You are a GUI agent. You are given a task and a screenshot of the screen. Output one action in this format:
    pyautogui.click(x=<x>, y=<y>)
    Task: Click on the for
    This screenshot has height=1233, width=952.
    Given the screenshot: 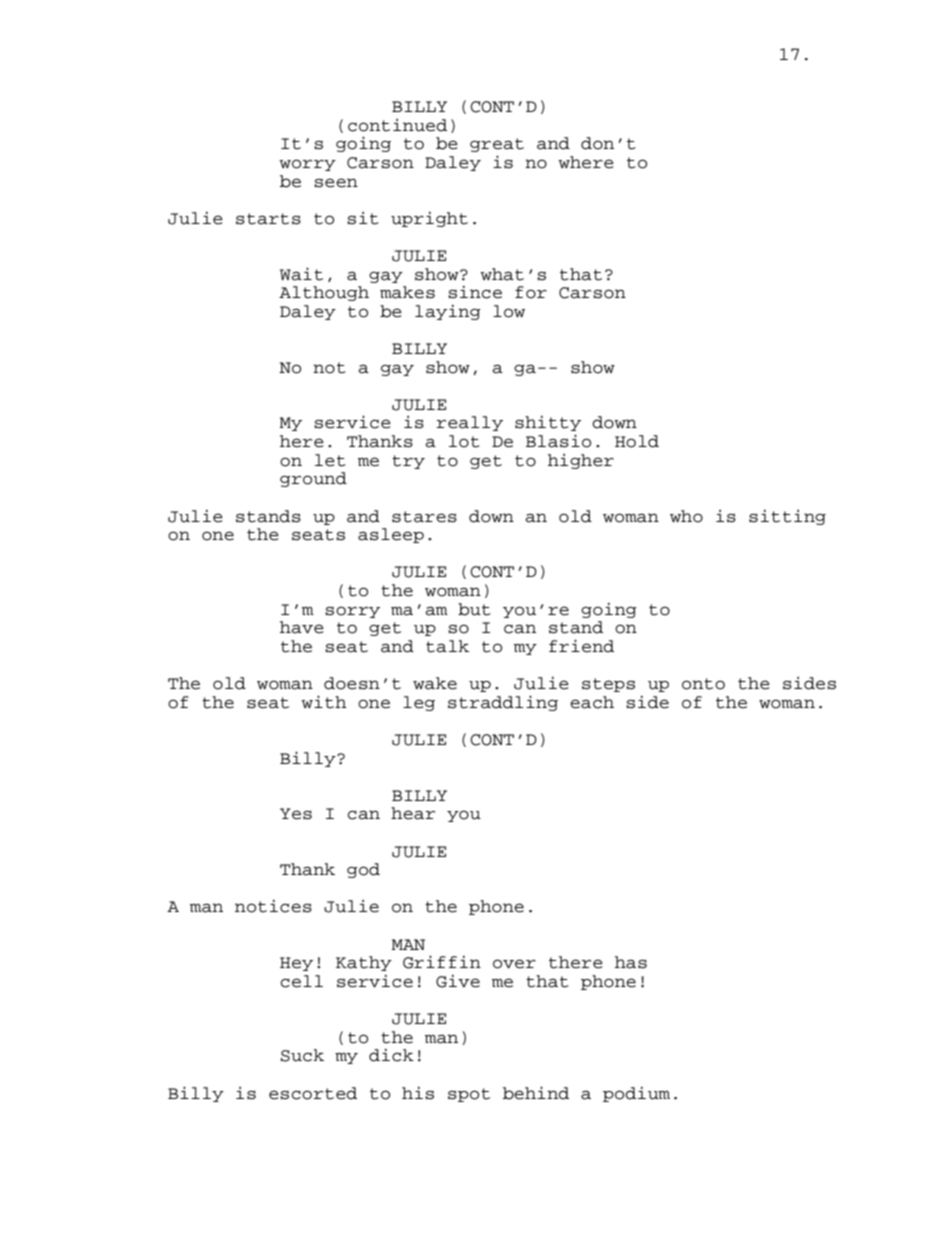 What is the action you would take?
    pyautogui.click(x=531, y=292)
